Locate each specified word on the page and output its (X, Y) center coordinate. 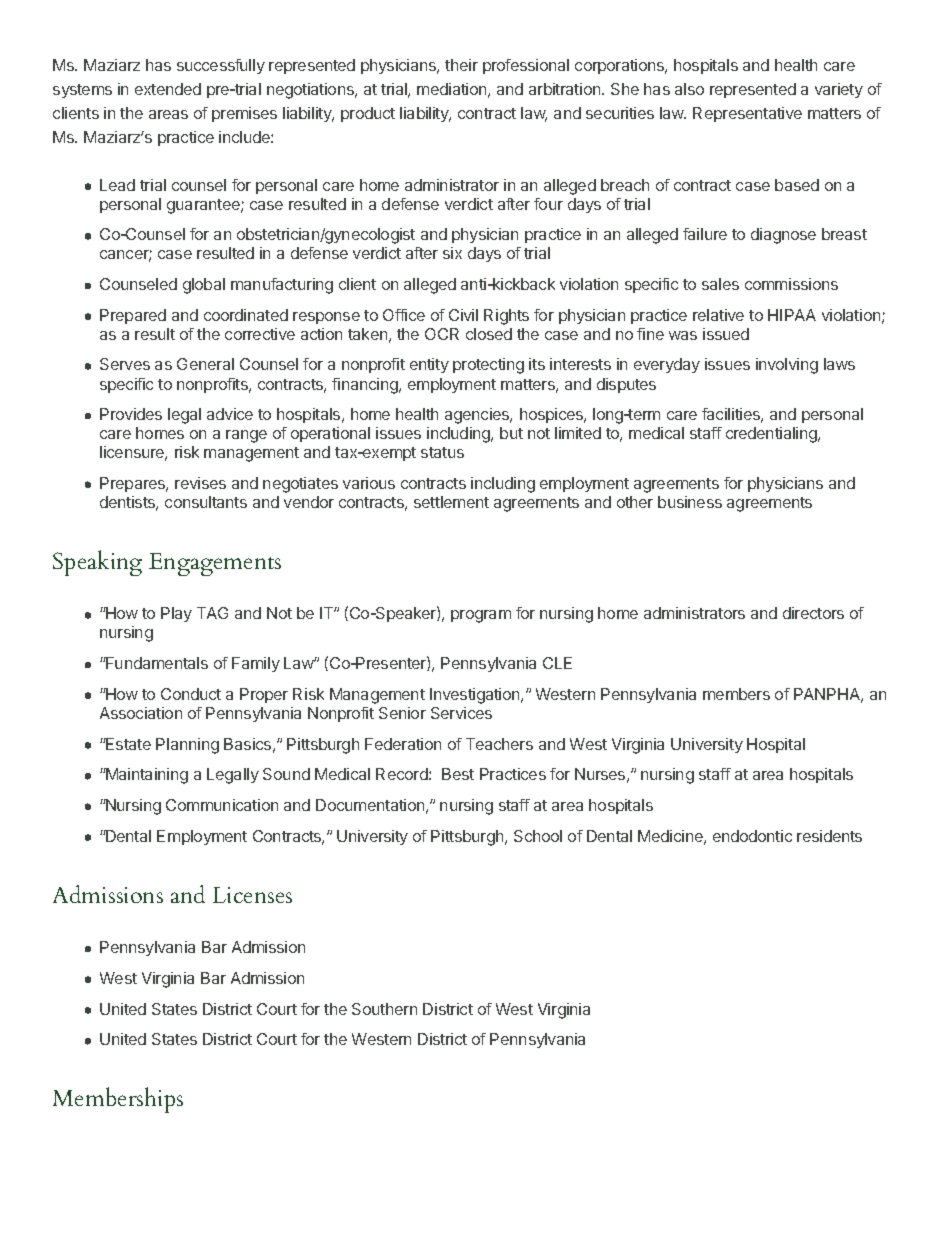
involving (787, 366)
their (461, 65)
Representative (747, 114)
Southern (384, 1009)
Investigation (476, 696)
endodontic (752, 836)
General (205, 364)
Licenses (252, 895)
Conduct (191, 694)
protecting (488, 366)
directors (813, 613)
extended (168, 89)
